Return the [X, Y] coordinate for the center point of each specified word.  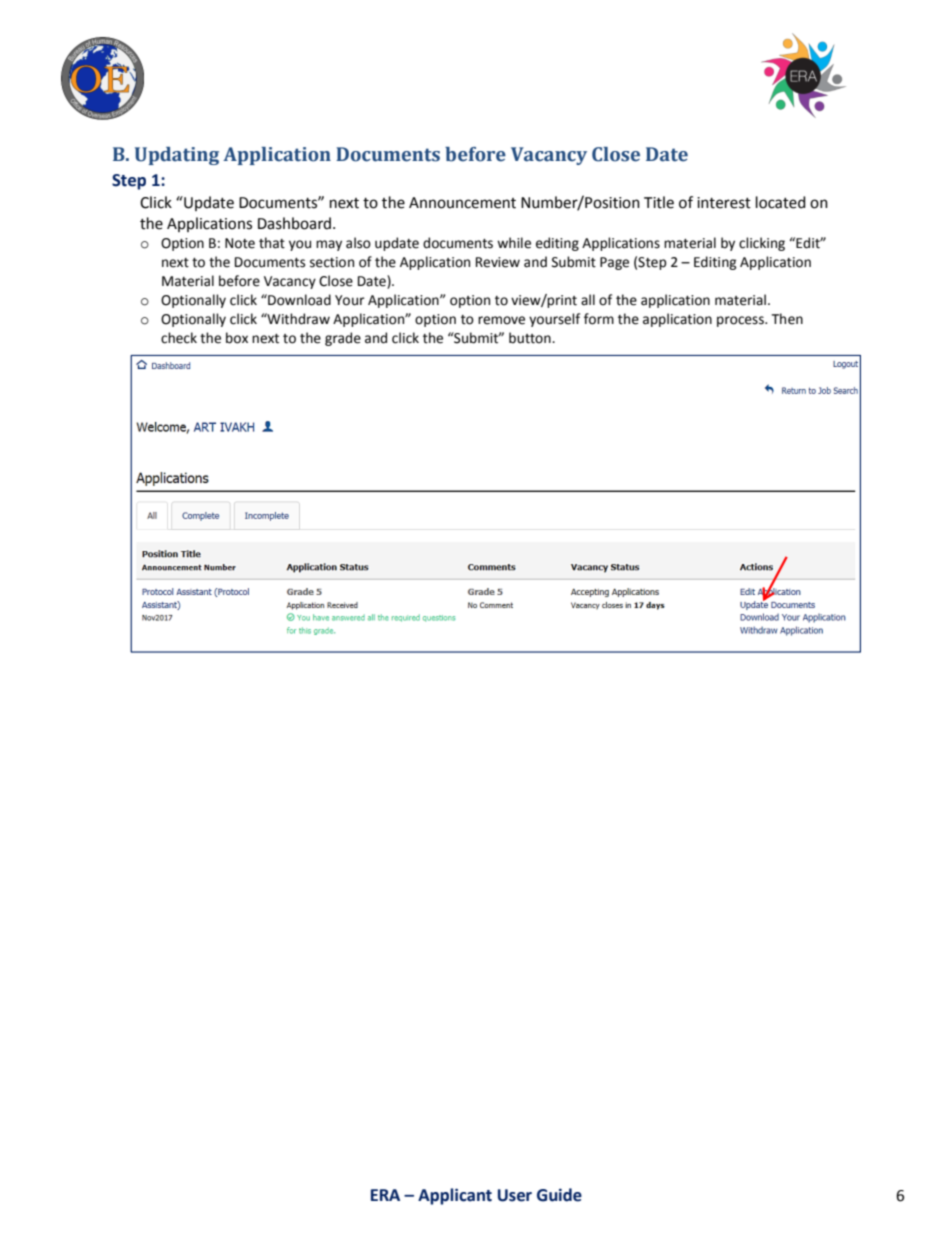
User [515, 1195]
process [741, 321]
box [237, 338]
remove [501, 320]
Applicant [455, 1196]
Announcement [462, 203]
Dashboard [294, 223]
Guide [559, 1195]
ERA [385, 1195]
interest [724, 203]
